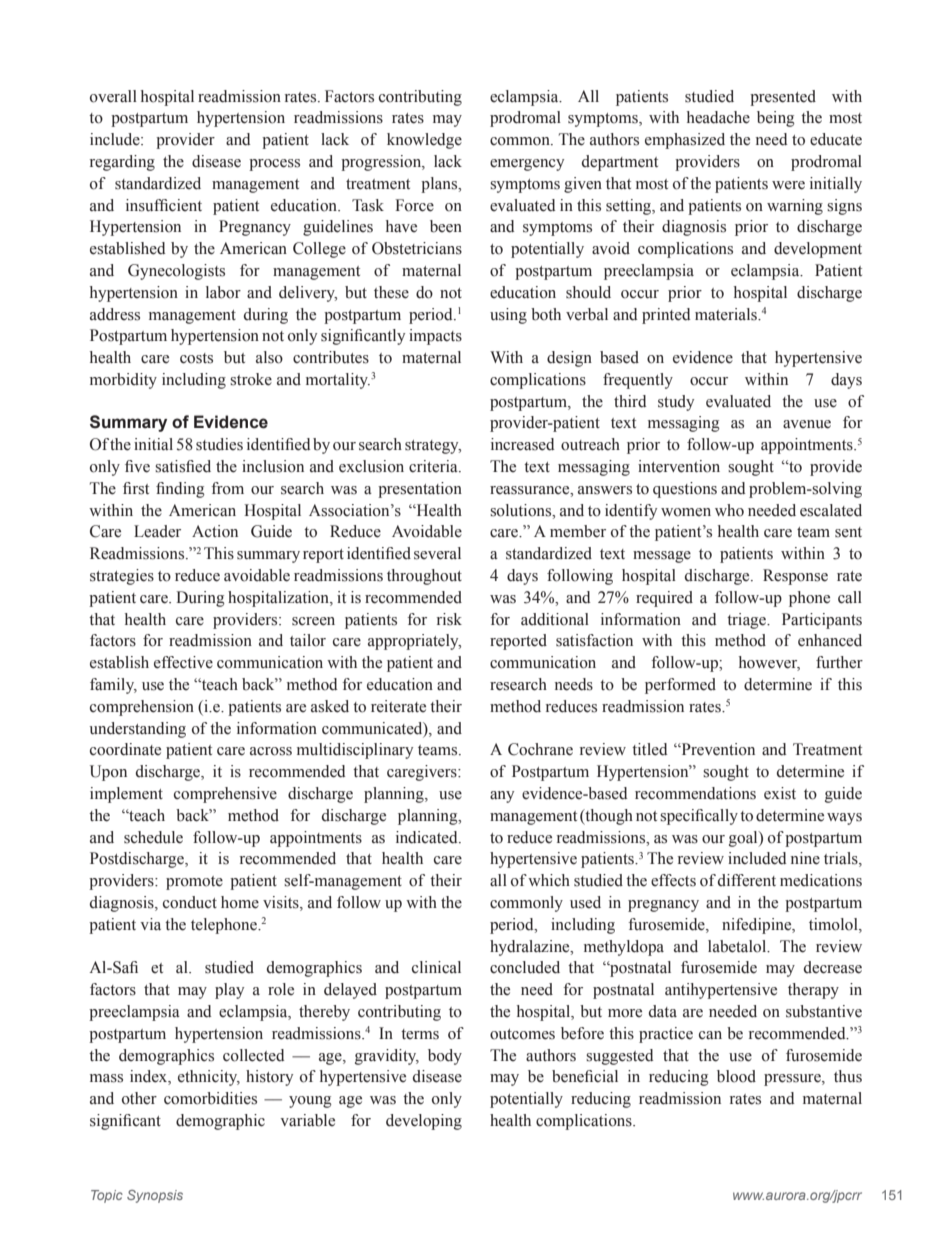  What do you see at coordinates (776, 119) in the screenshot?
I see `being` at bounding box center [776, 119].
